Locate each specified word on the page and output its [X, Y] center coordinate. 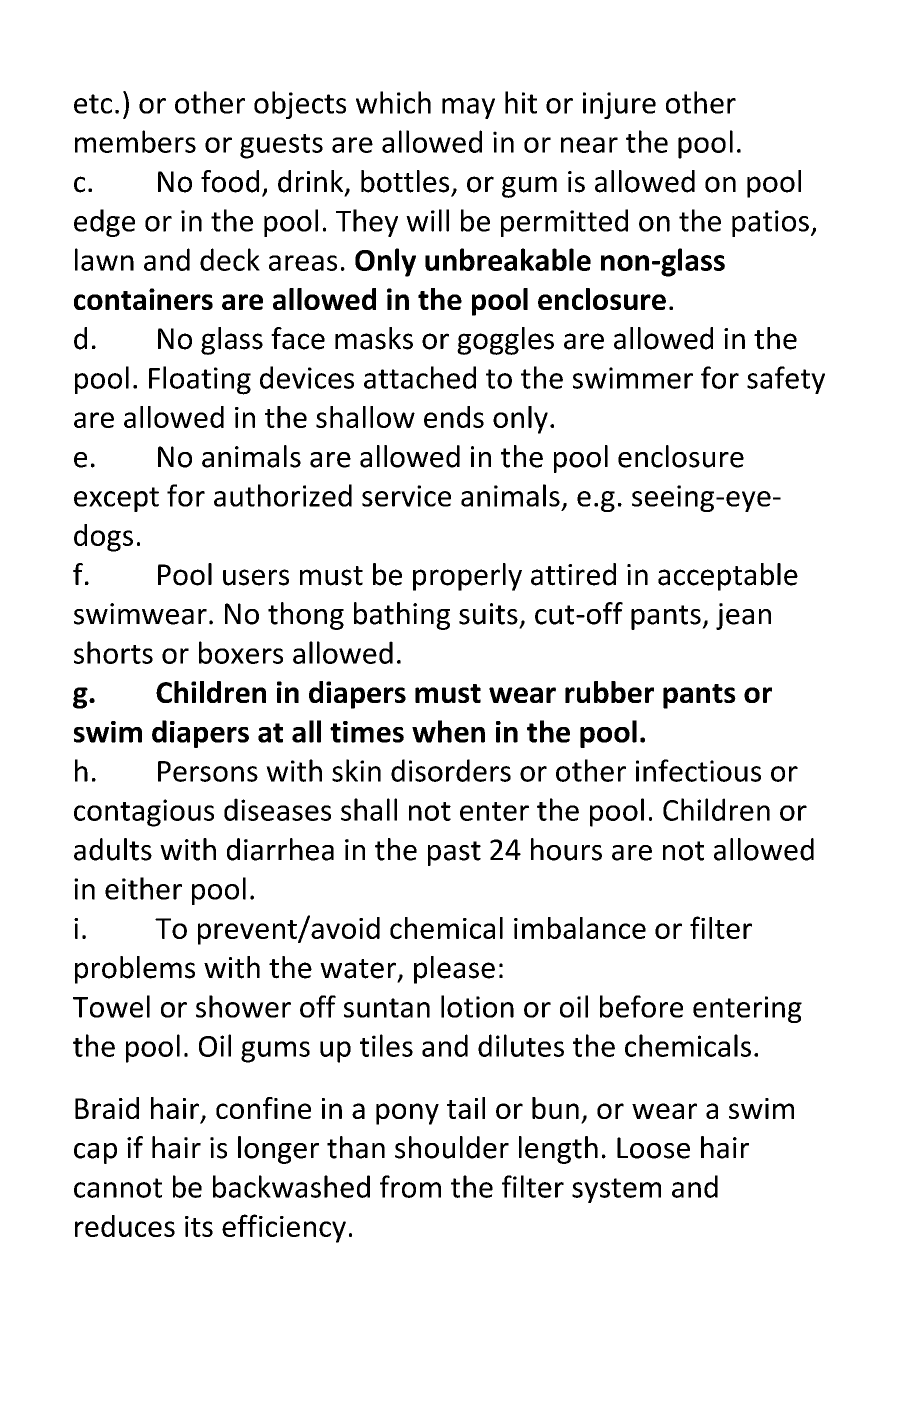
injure [619, 105]
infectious [698, 770]
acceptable [728, 577]
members [135, 141]
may [468, 108]
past [454, 853]
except [116, 499]
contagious [144, 813]
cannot [118, 1188]
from [410, 1186]
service [406, 496]
